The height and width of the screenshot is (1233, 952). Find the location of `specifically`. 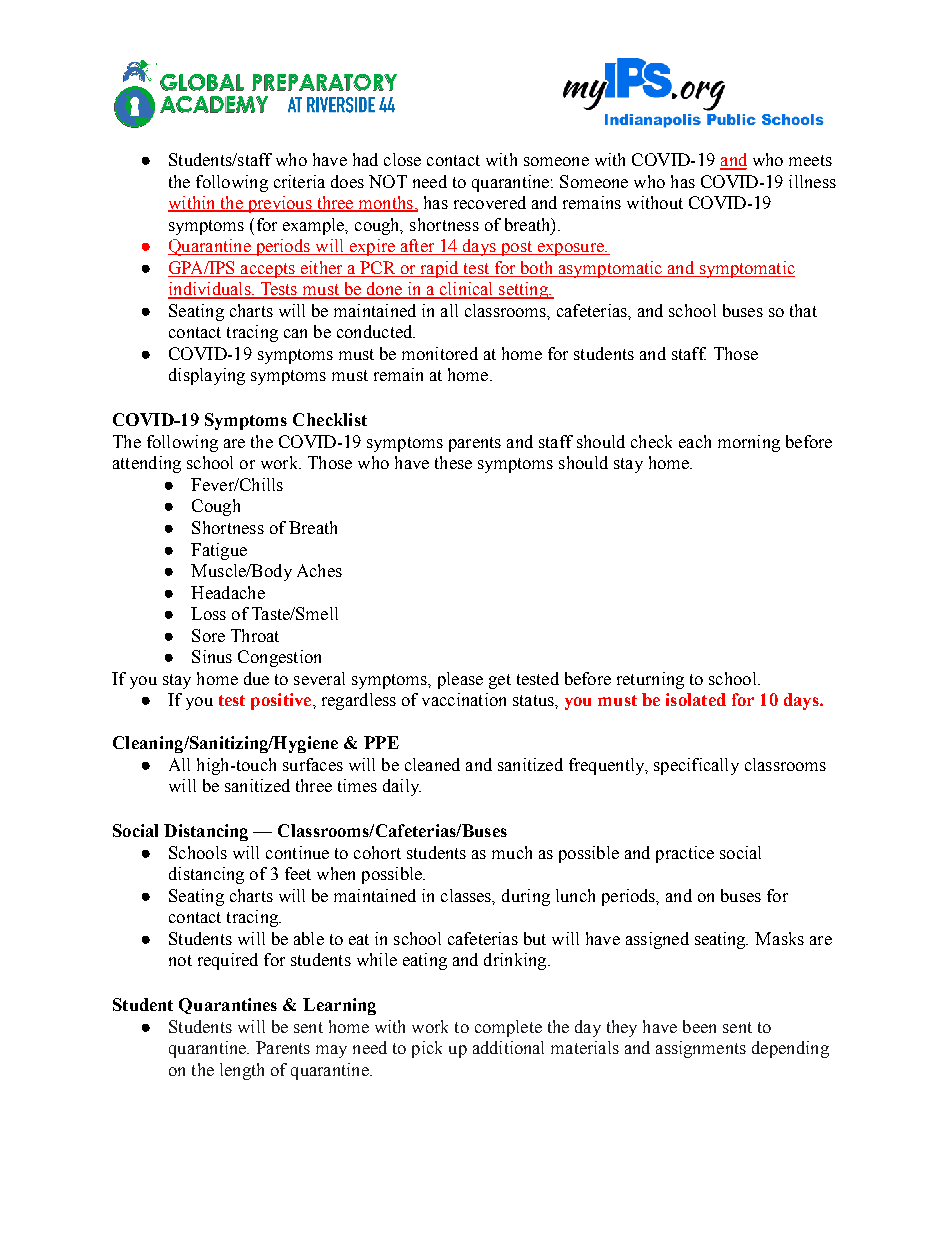

specifically is located at coordinates (696, 766).
